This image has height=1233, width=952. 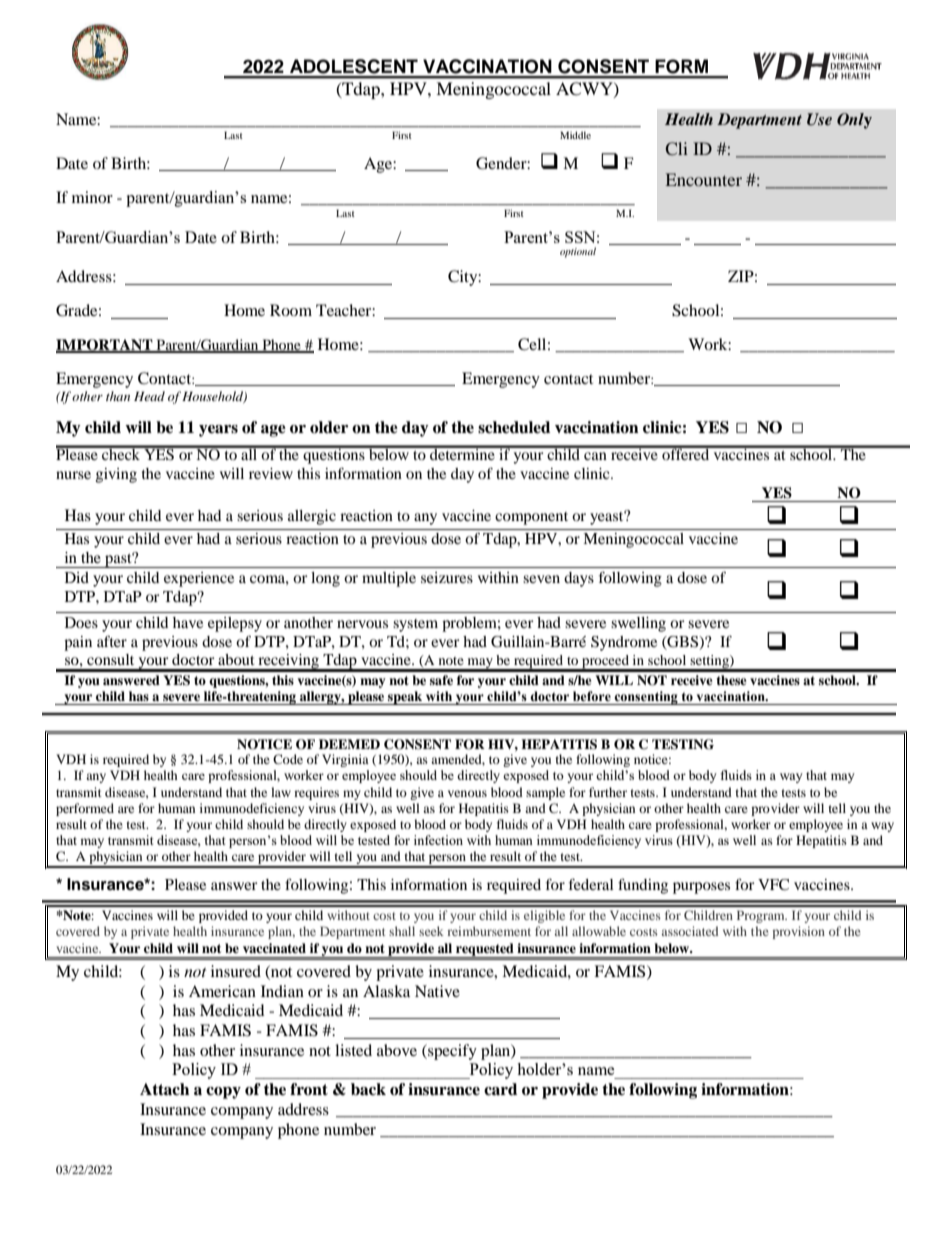 I want to click on Code, so click(x=288, y=759).
